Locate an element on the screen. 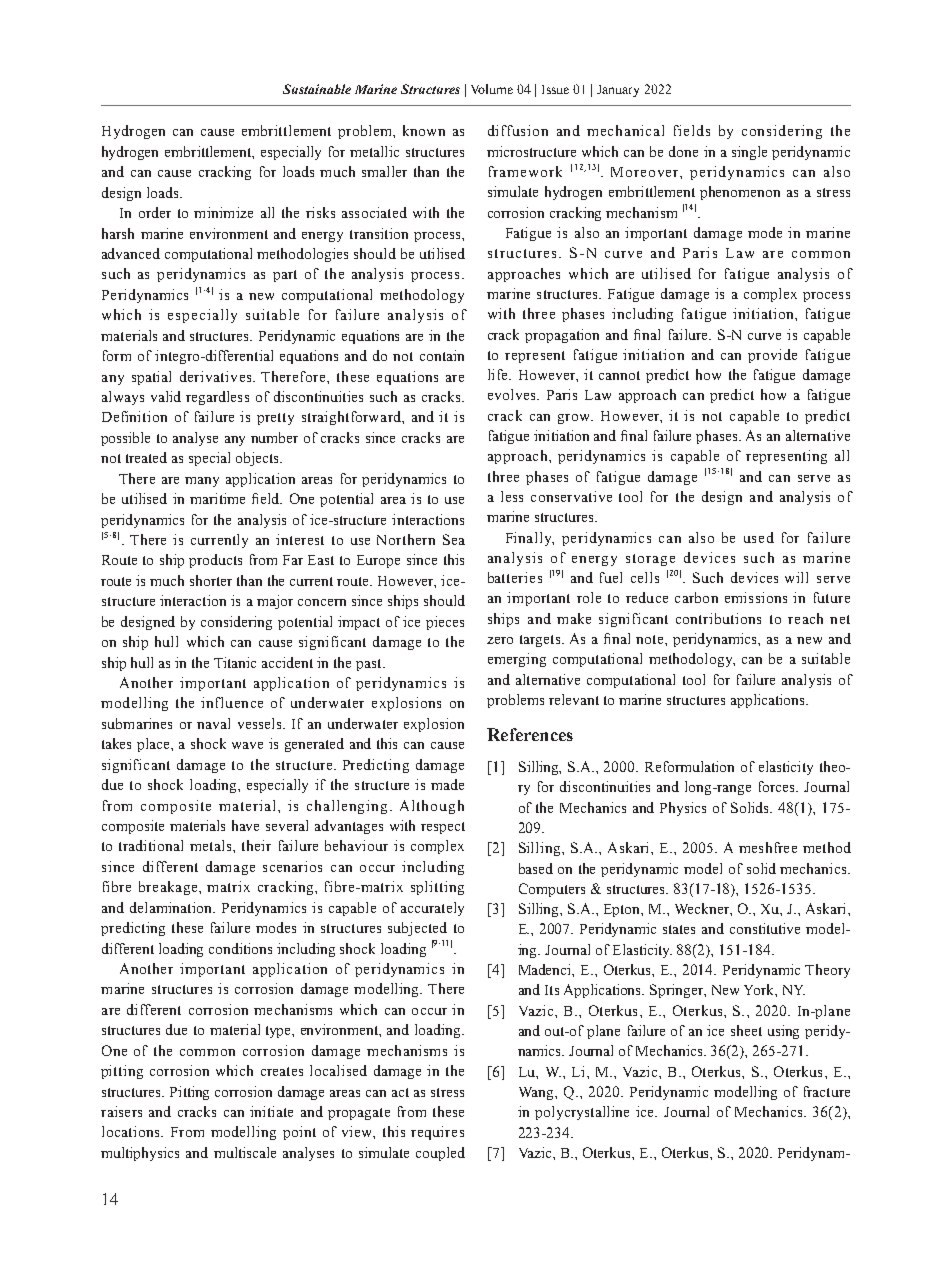 This screenshot has height=1284, width=952. many is located at coordinates (202, 482).
